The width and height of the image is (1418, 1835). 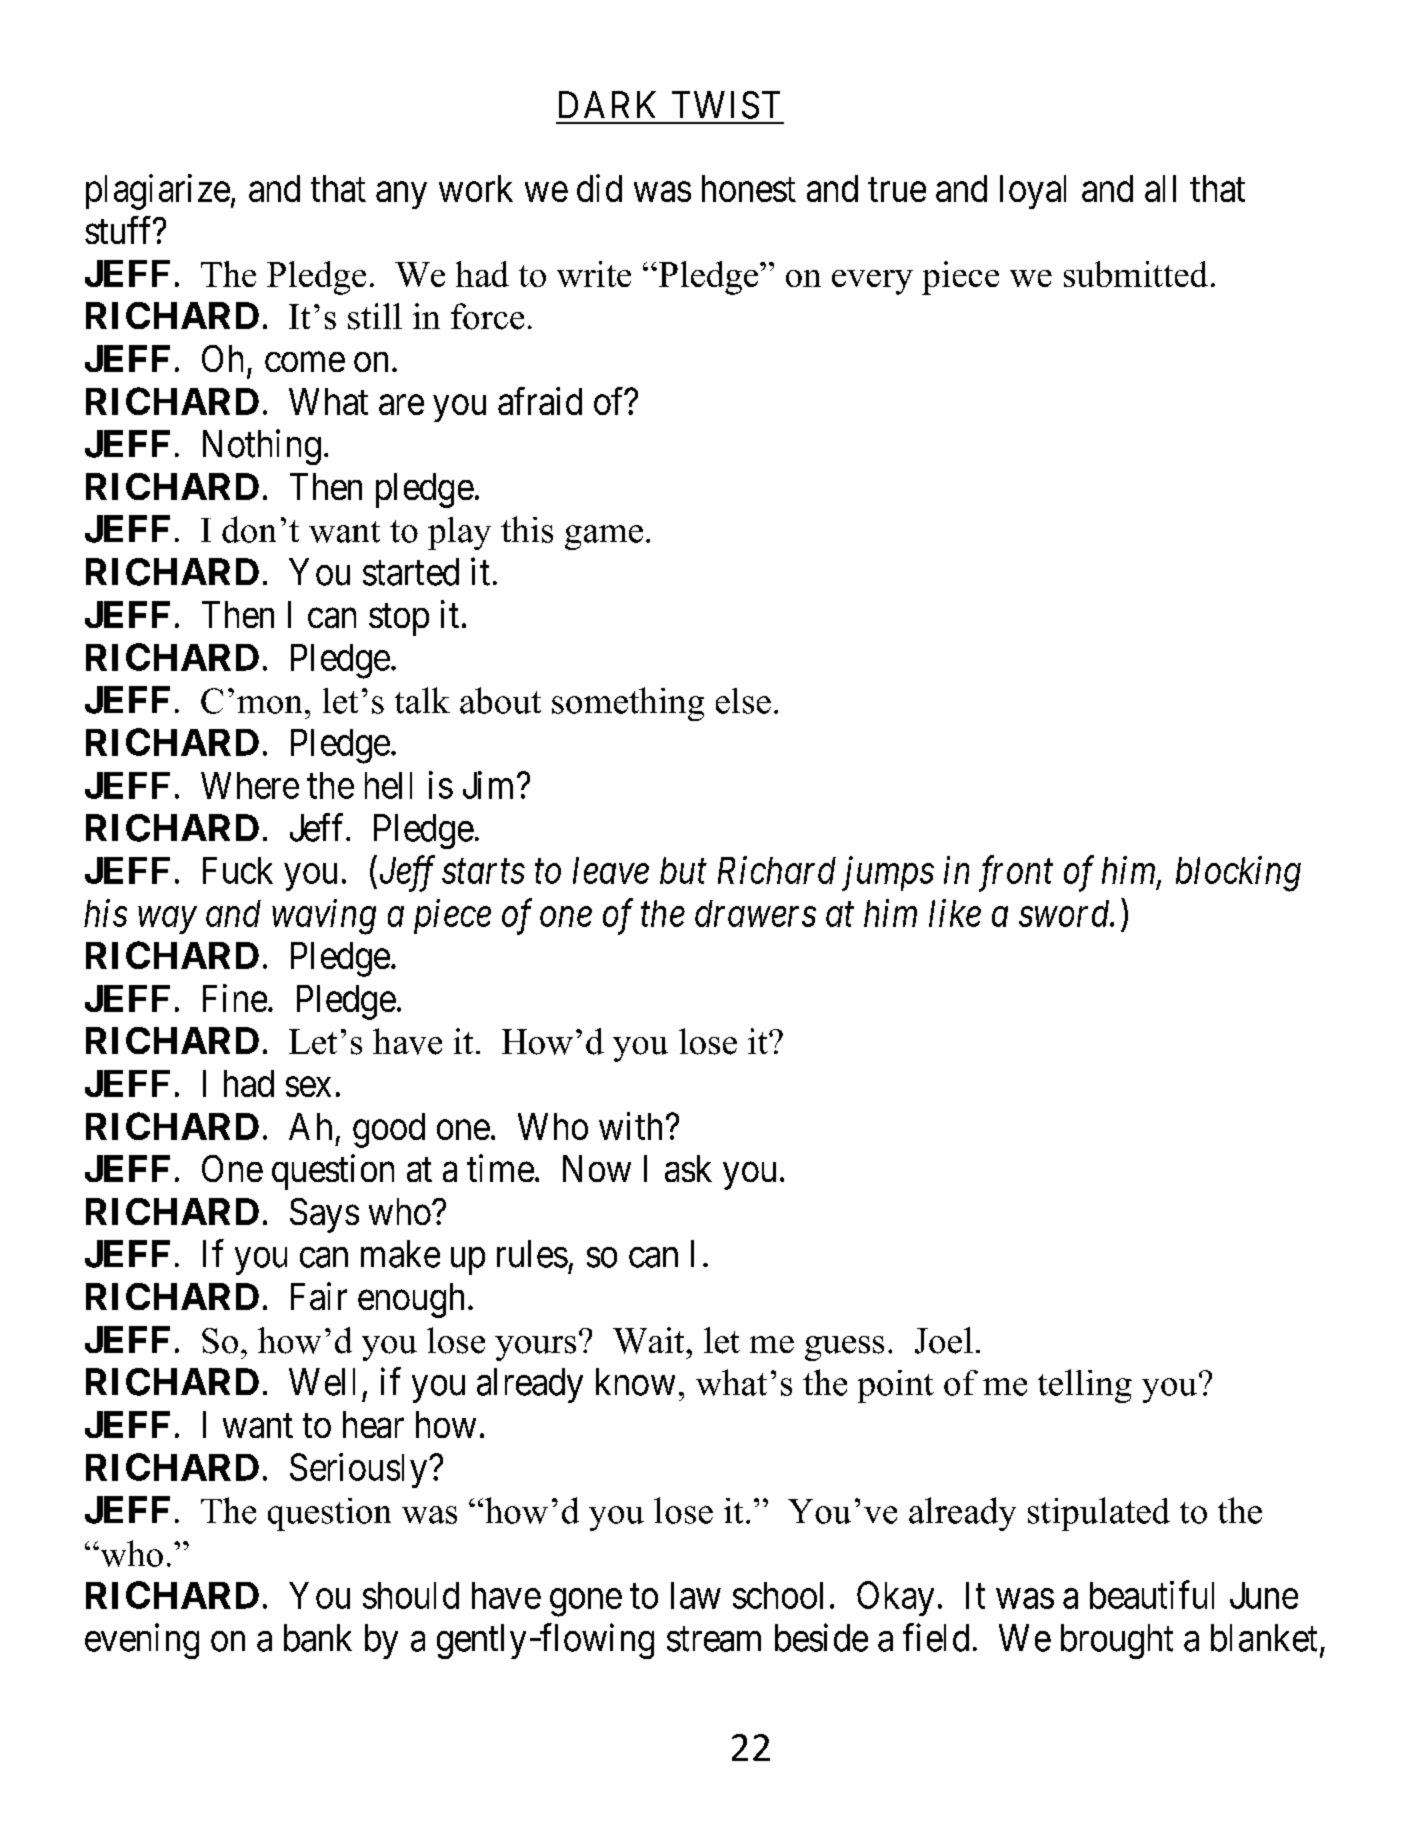 I want to click on with, so click(x=630, y=1126).
